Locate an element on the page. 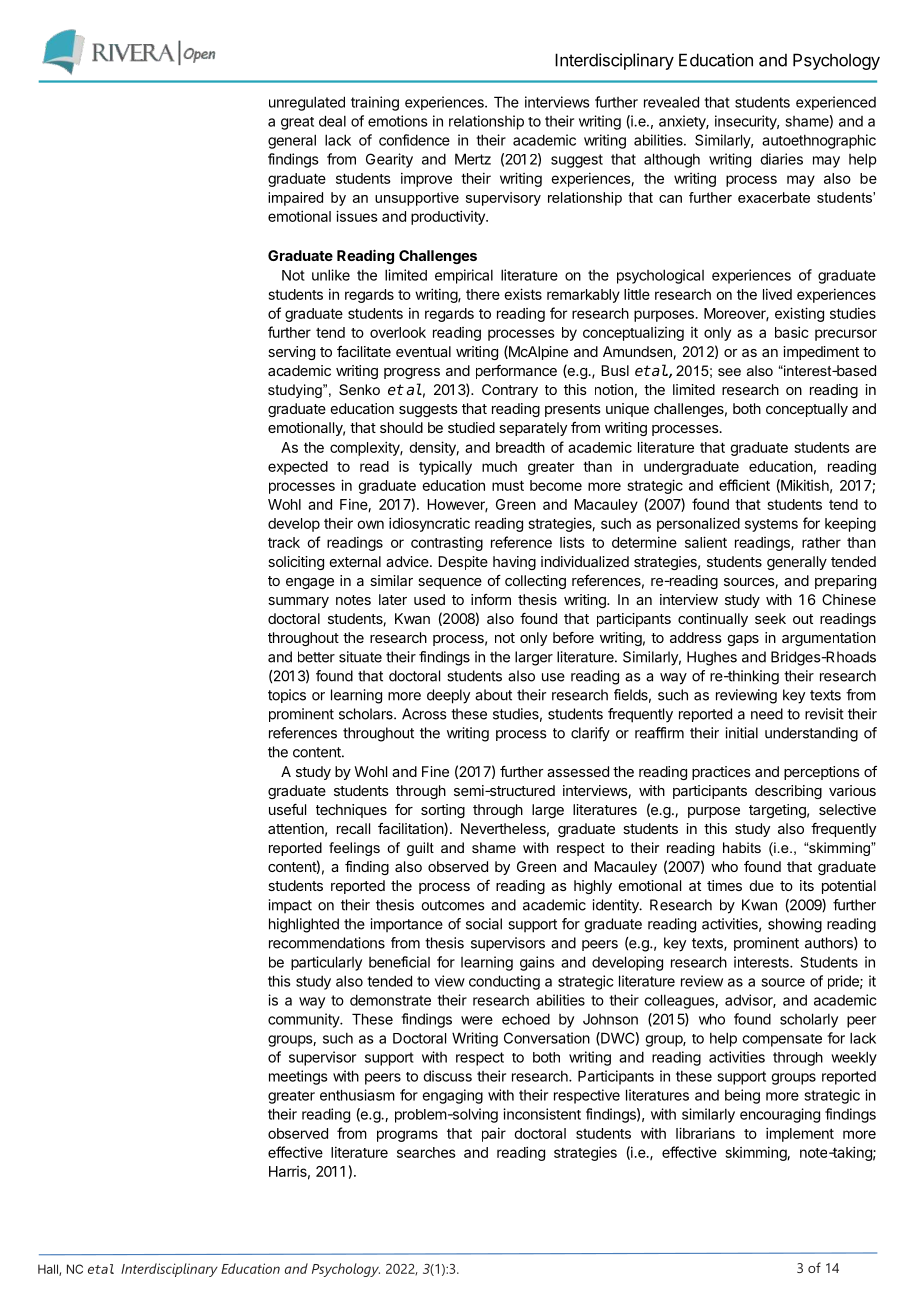 The image size is (924, 1309). assessed is located at coordinates (578, 771).
